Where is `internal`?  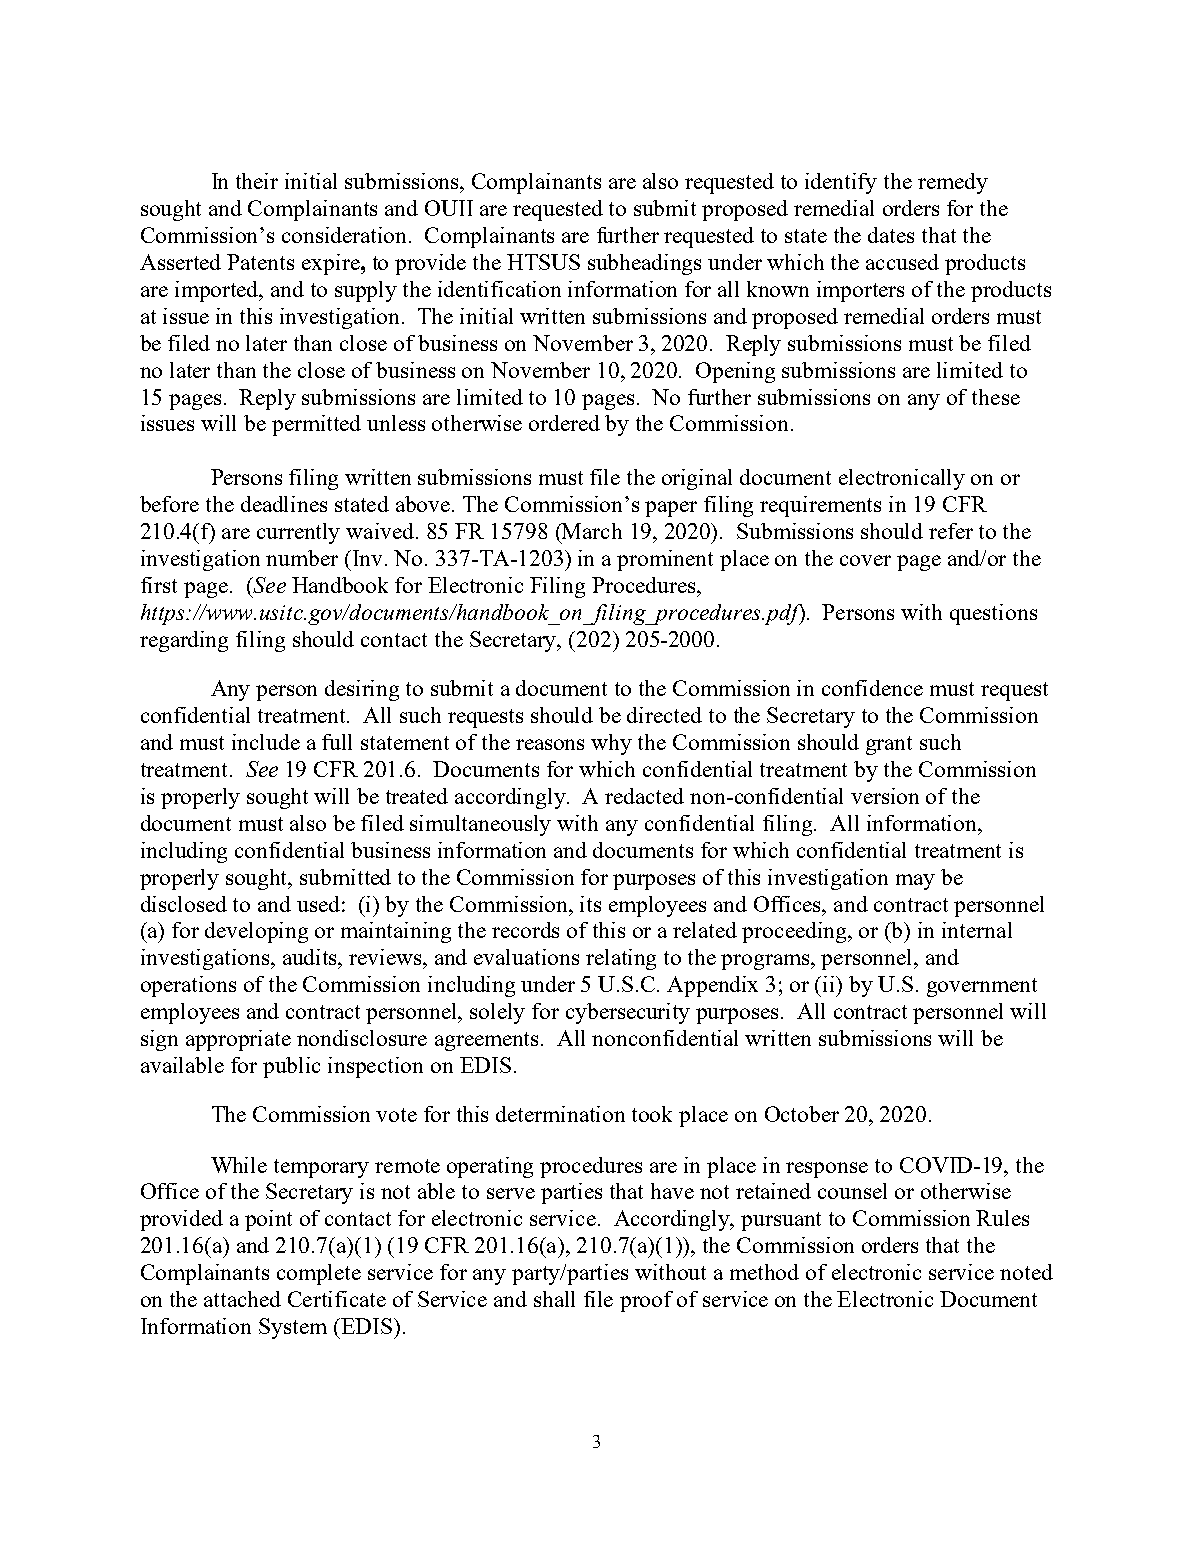 internal is located at coordinates (977, 930).
